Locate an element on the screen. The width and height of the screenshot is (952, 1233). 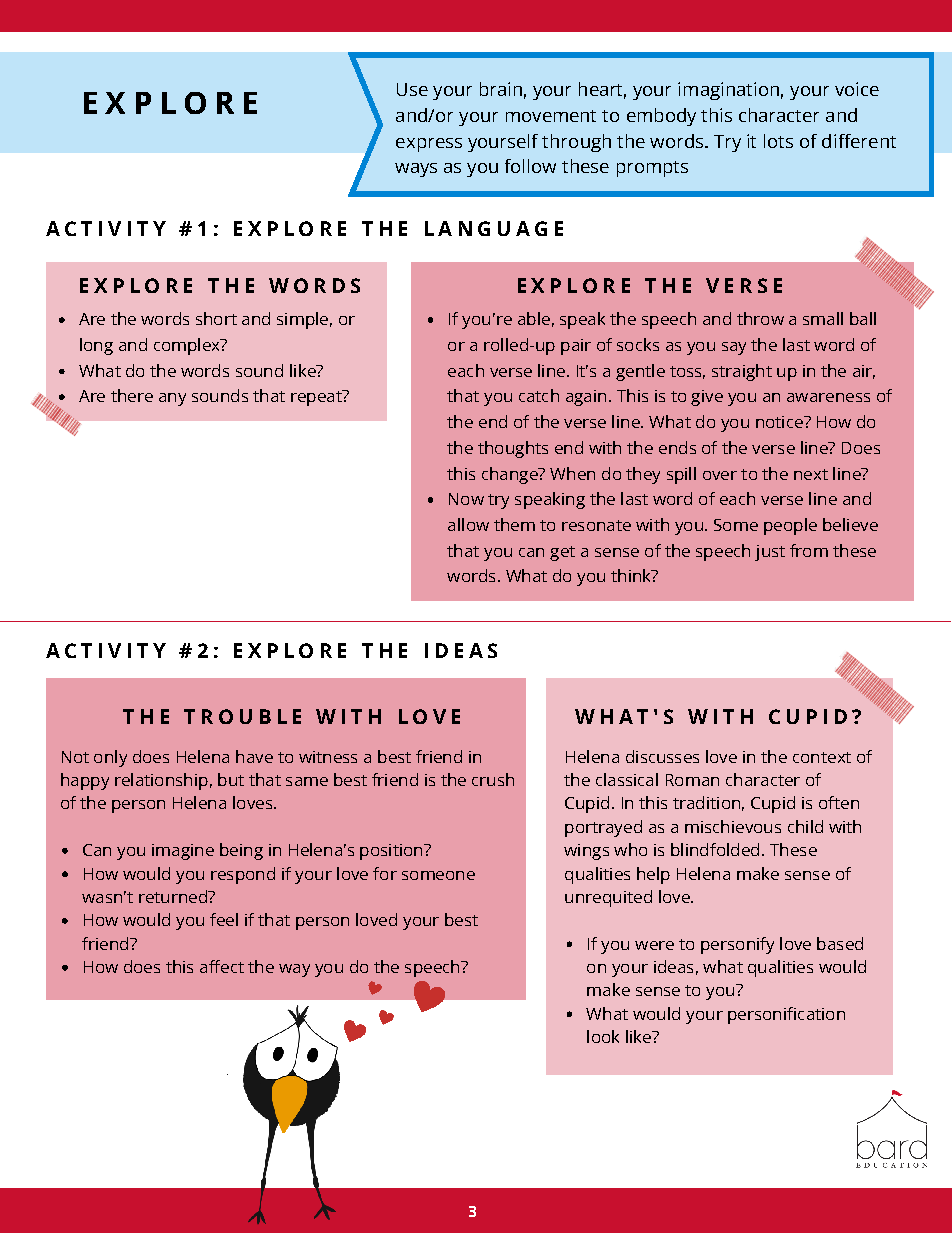
any is located at coordinates (172, 399).
